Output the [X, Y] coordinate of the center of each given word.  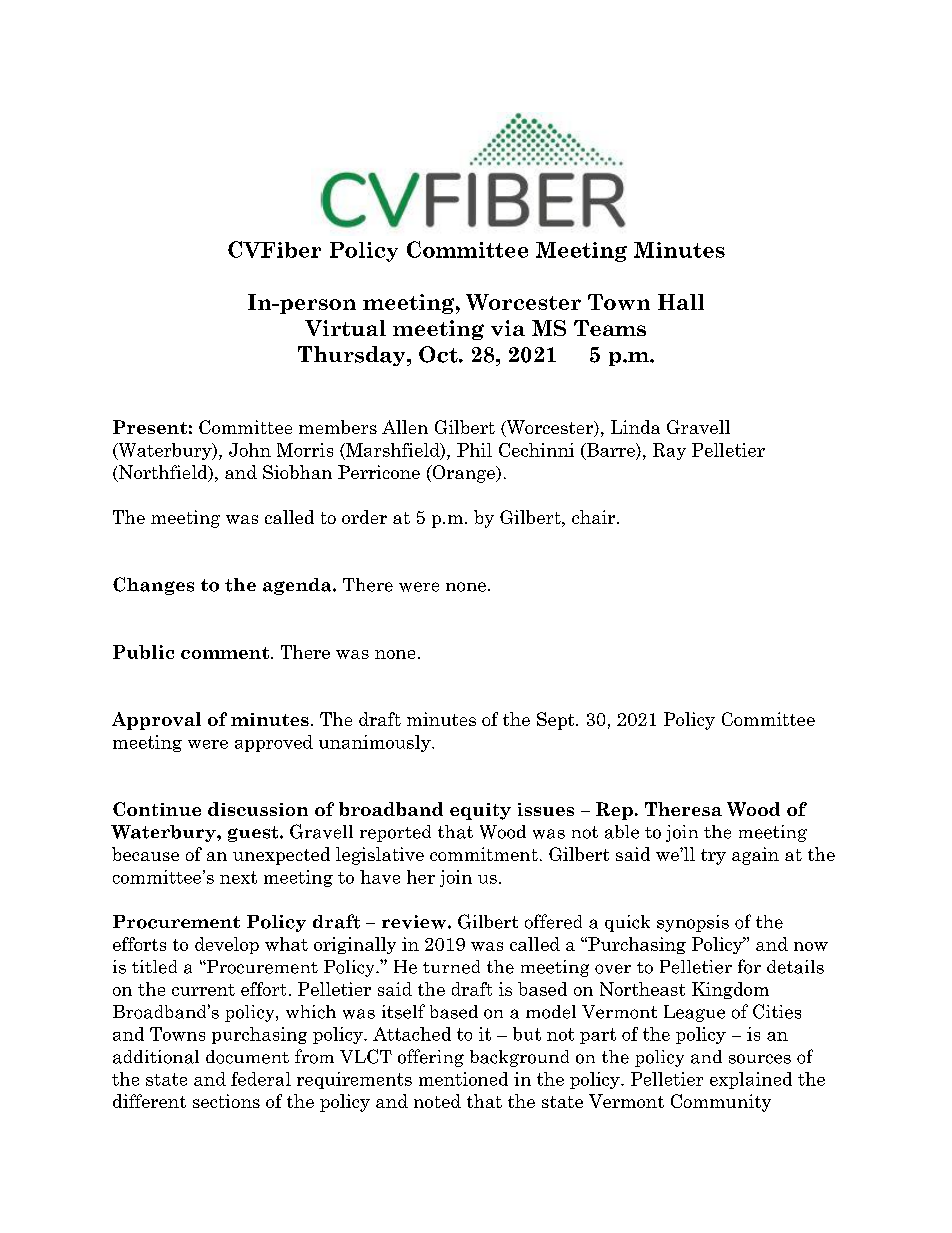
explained [751, 1080]
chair [595, 517]
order [364, 517]
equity [480, 811]
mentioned [463, 1079]
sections [226, 1101]
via [508, 328]
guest [254, 834]
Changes [153, 586]
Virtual [345, 328]
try [713, 857]
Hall [681, 302]
